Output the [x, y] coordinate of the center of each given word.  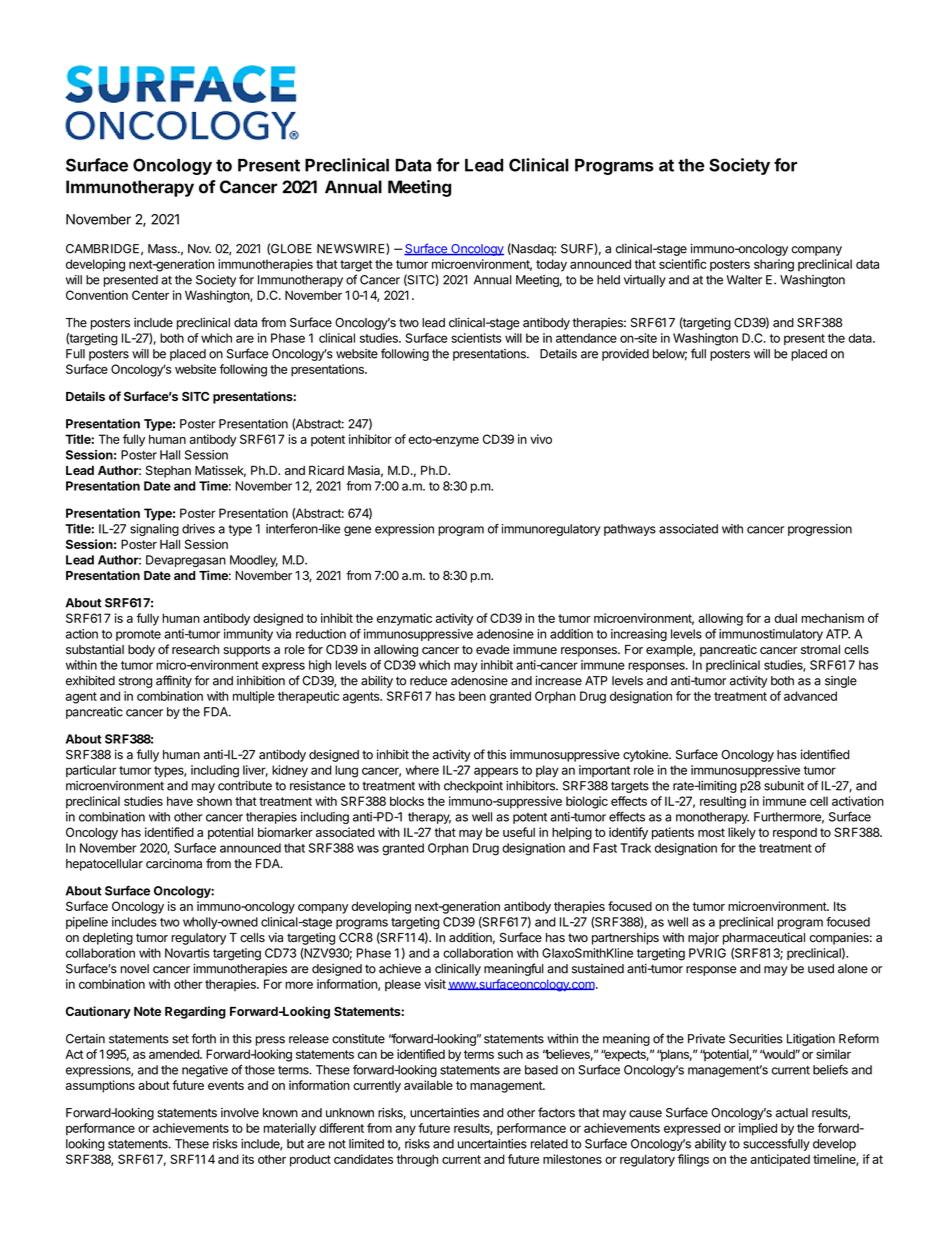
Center [150, 295]
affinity [174, 681]
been [472, 696]
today [551, 265]
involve [240, 1113]
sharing [774, 265]
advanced [810, 696]
